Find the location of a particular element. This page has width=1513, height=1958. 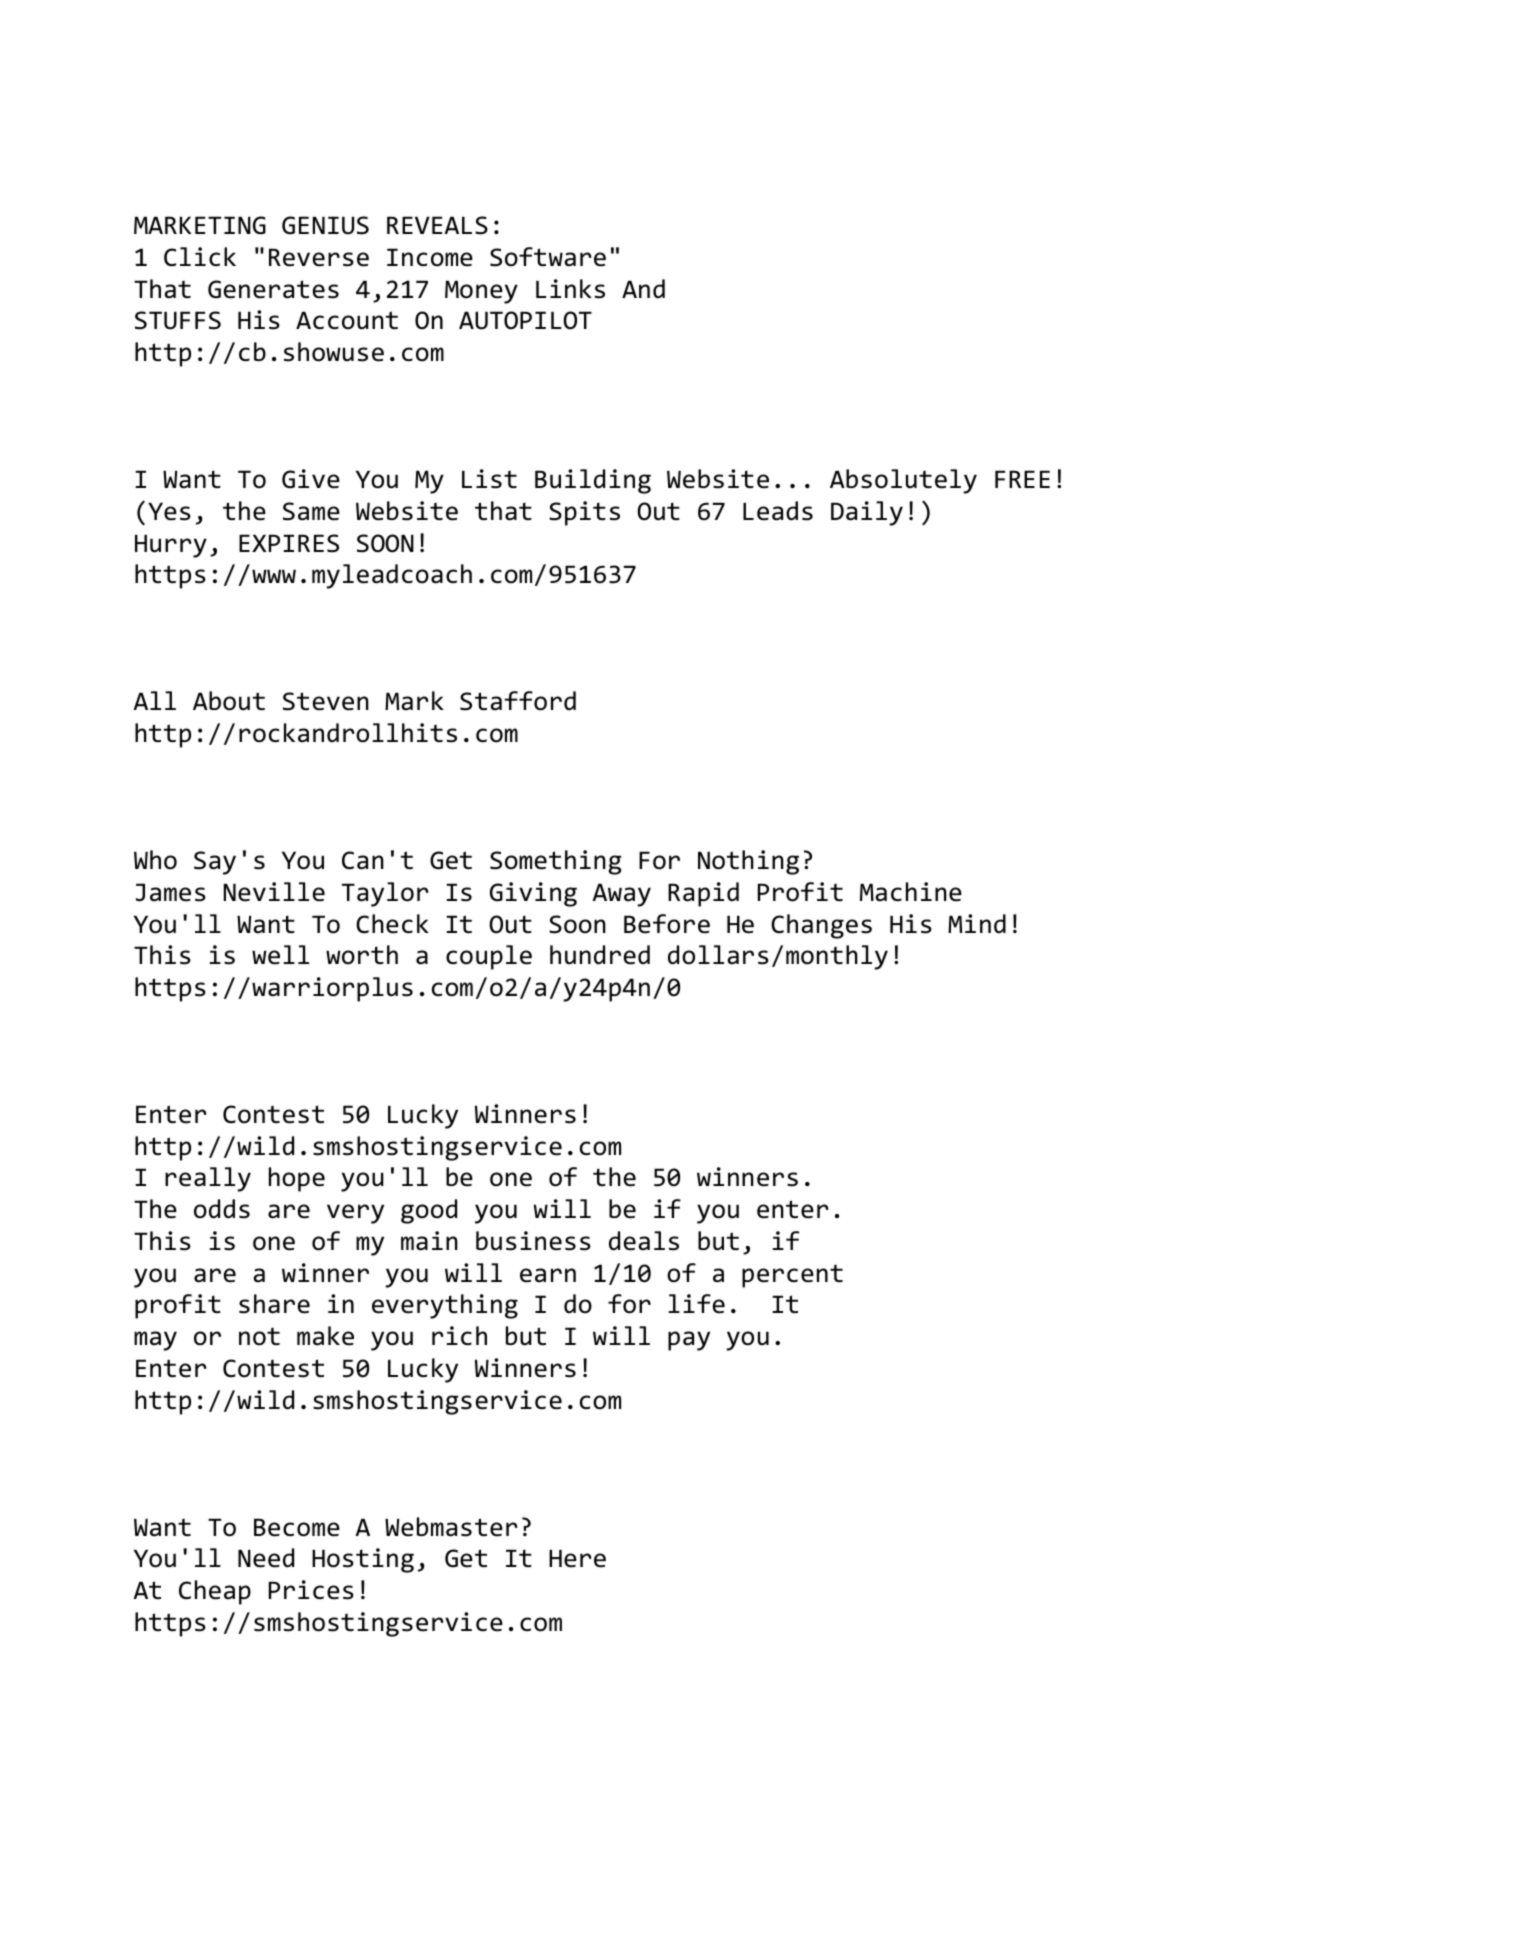

Away is located at coordinates (621, 895).
